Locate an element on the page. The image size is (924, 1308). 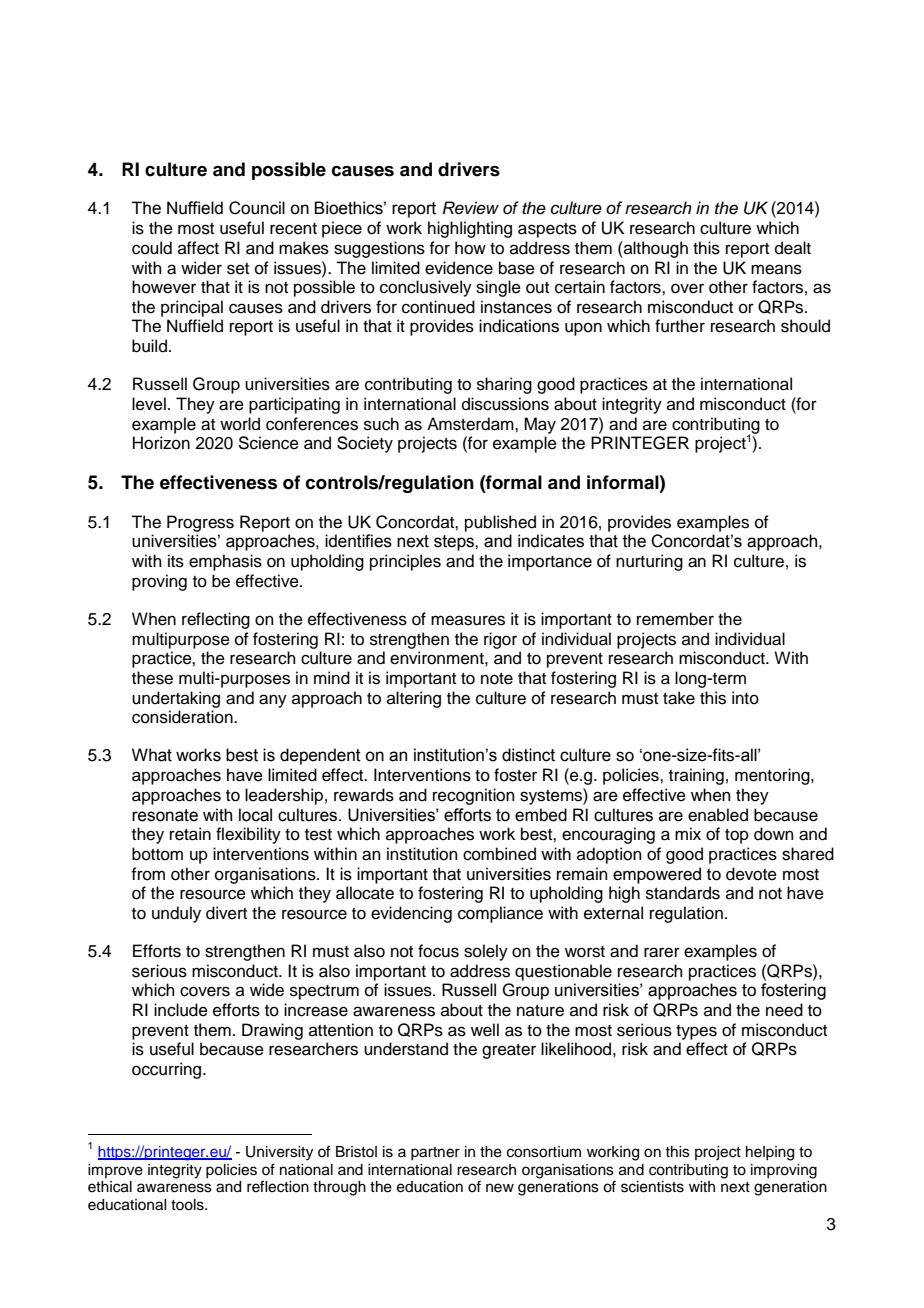
partner is located at coordinates (435, 1153).
